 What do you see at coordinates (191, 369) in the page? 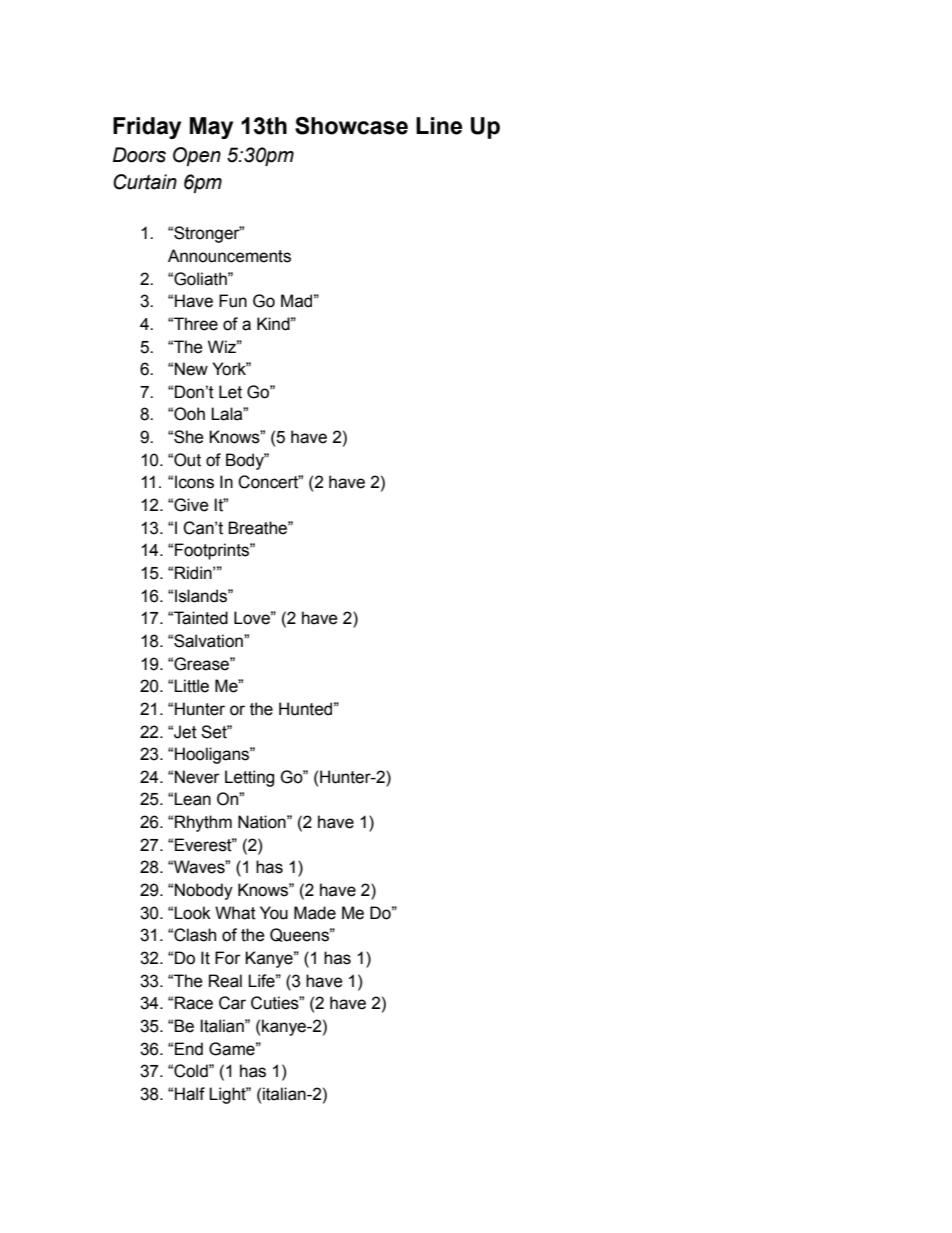
I see `New` at bounding box center [191, 369].
